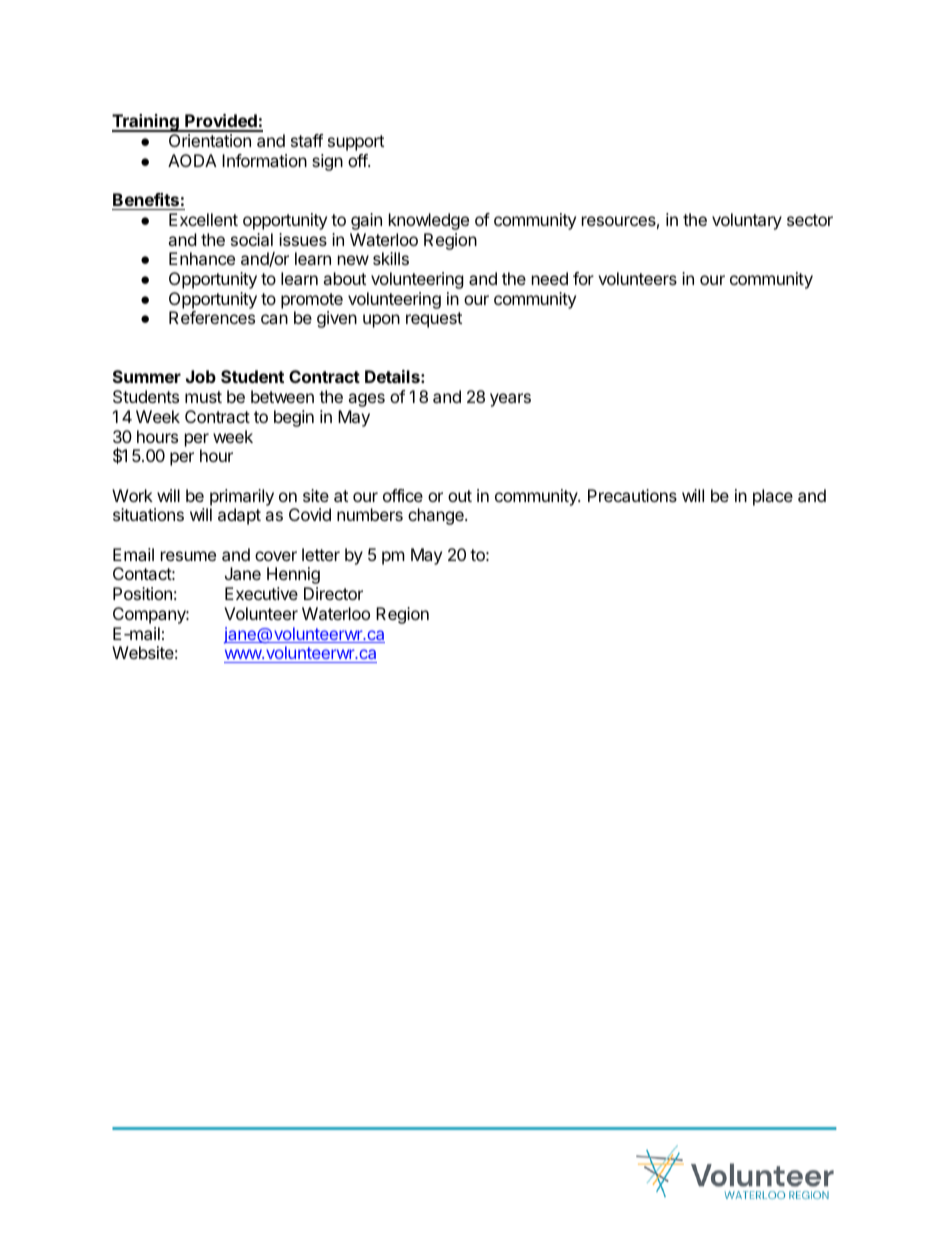 The width and height of the document is (952, 1233). I want to click on Job, so click(201, 376).
